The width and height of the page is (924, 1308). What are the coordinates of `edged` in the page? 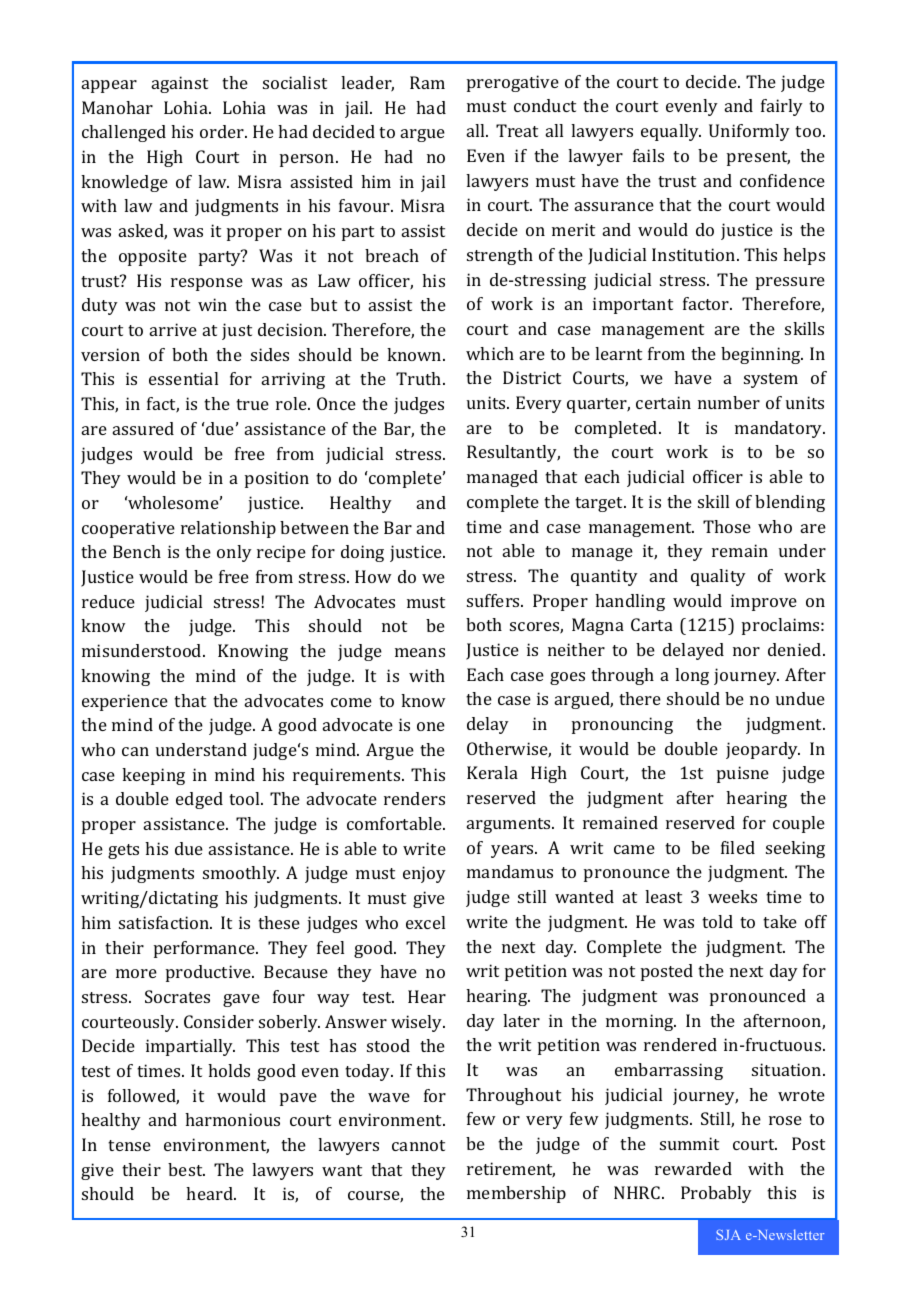 It's located at (199, 800).
